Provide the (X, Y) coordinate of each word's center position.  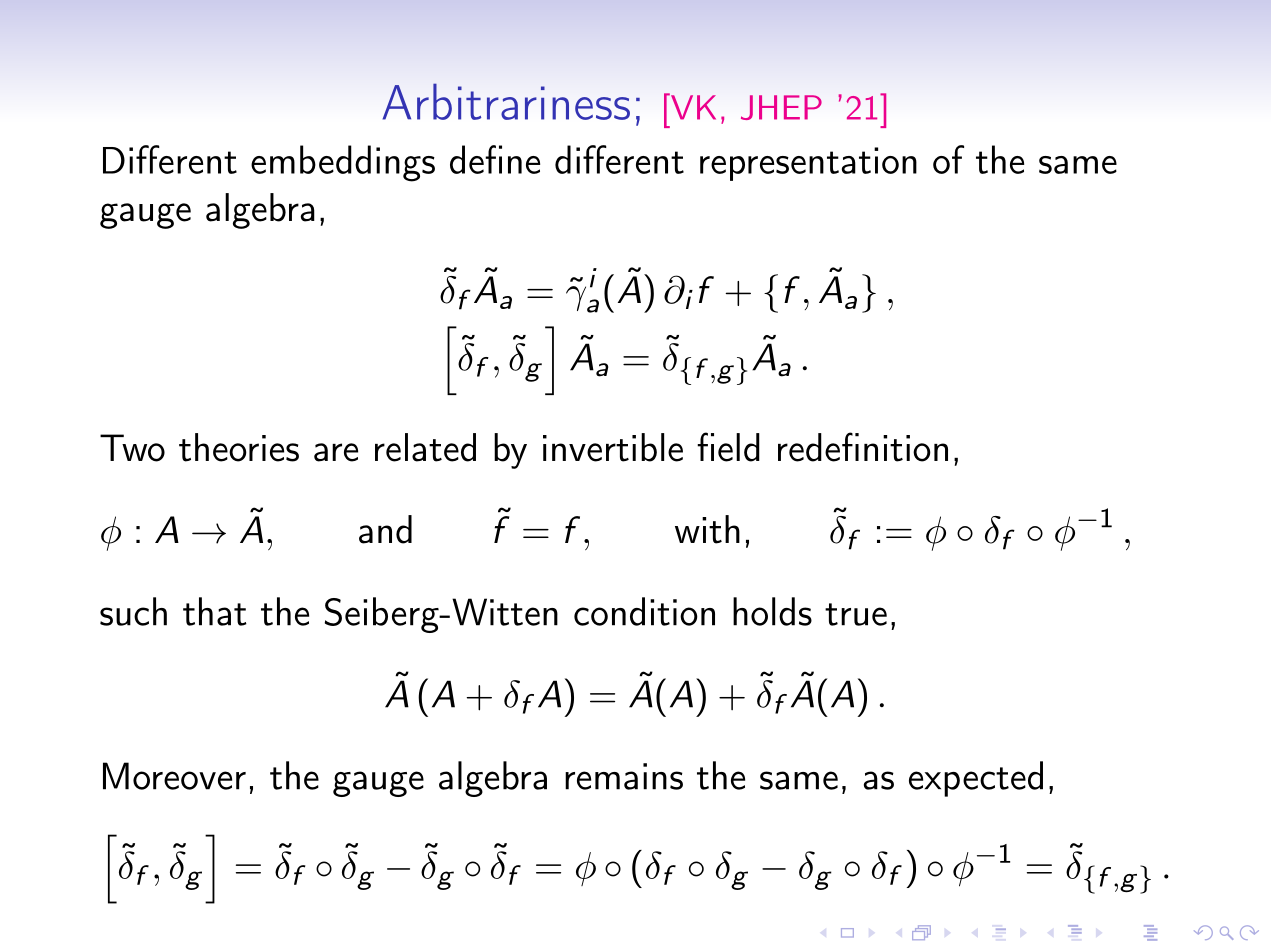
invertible (613, 447)
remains (624, 776)
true (856, 614)
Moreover (174, 776)
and (385, 529)
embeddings (343, 163)
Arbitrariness (506, 101)
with (707, 529)
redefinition (863, 447)
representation (808, 164)
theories (239, 447)
